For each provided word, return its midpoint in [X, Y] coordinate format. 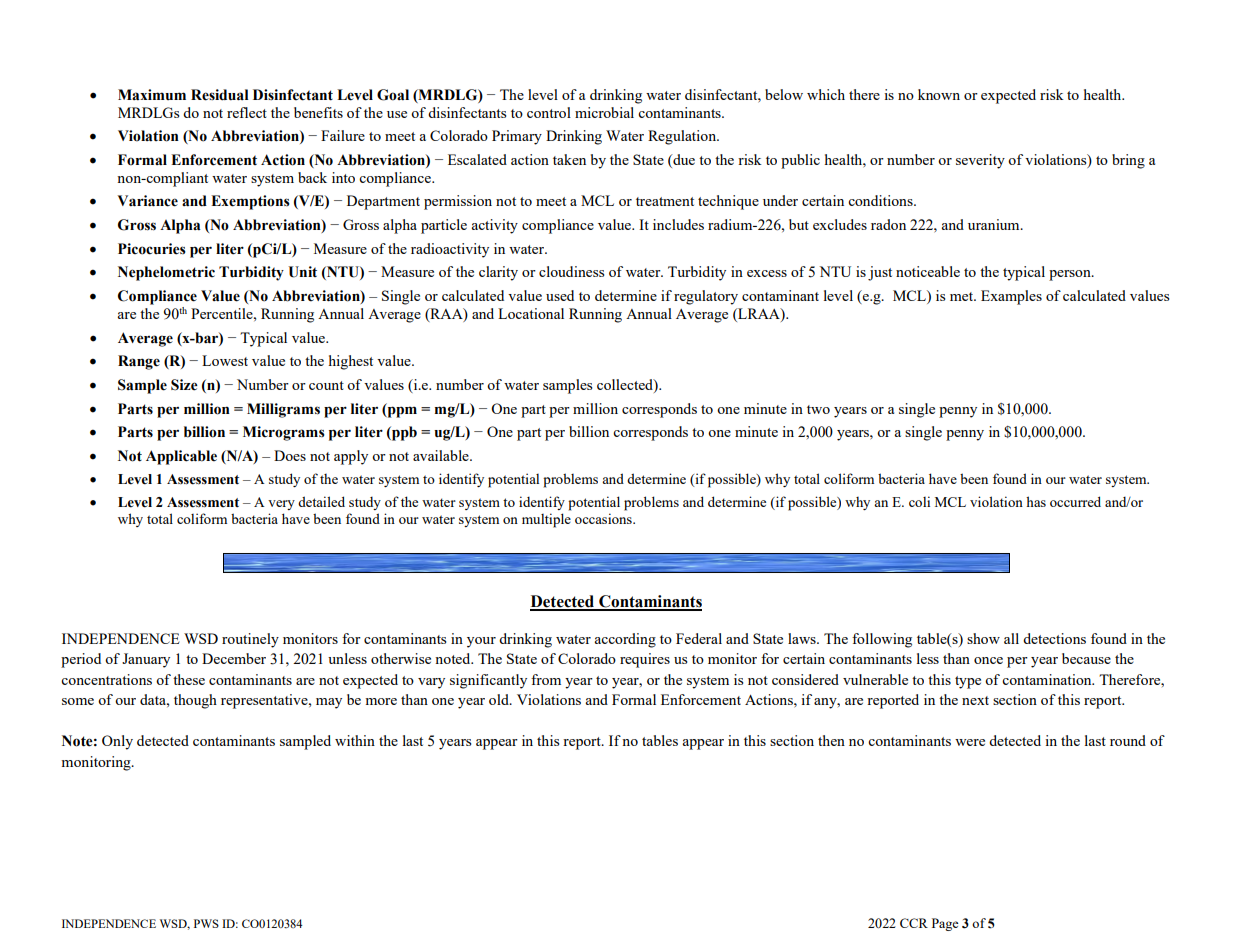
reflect [247, 112]
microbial [604, 112]
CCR [914, 923]
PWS [206, 923]
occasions [604, 518]
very [281, 505]
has [1036, 501]
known [939, 94]
